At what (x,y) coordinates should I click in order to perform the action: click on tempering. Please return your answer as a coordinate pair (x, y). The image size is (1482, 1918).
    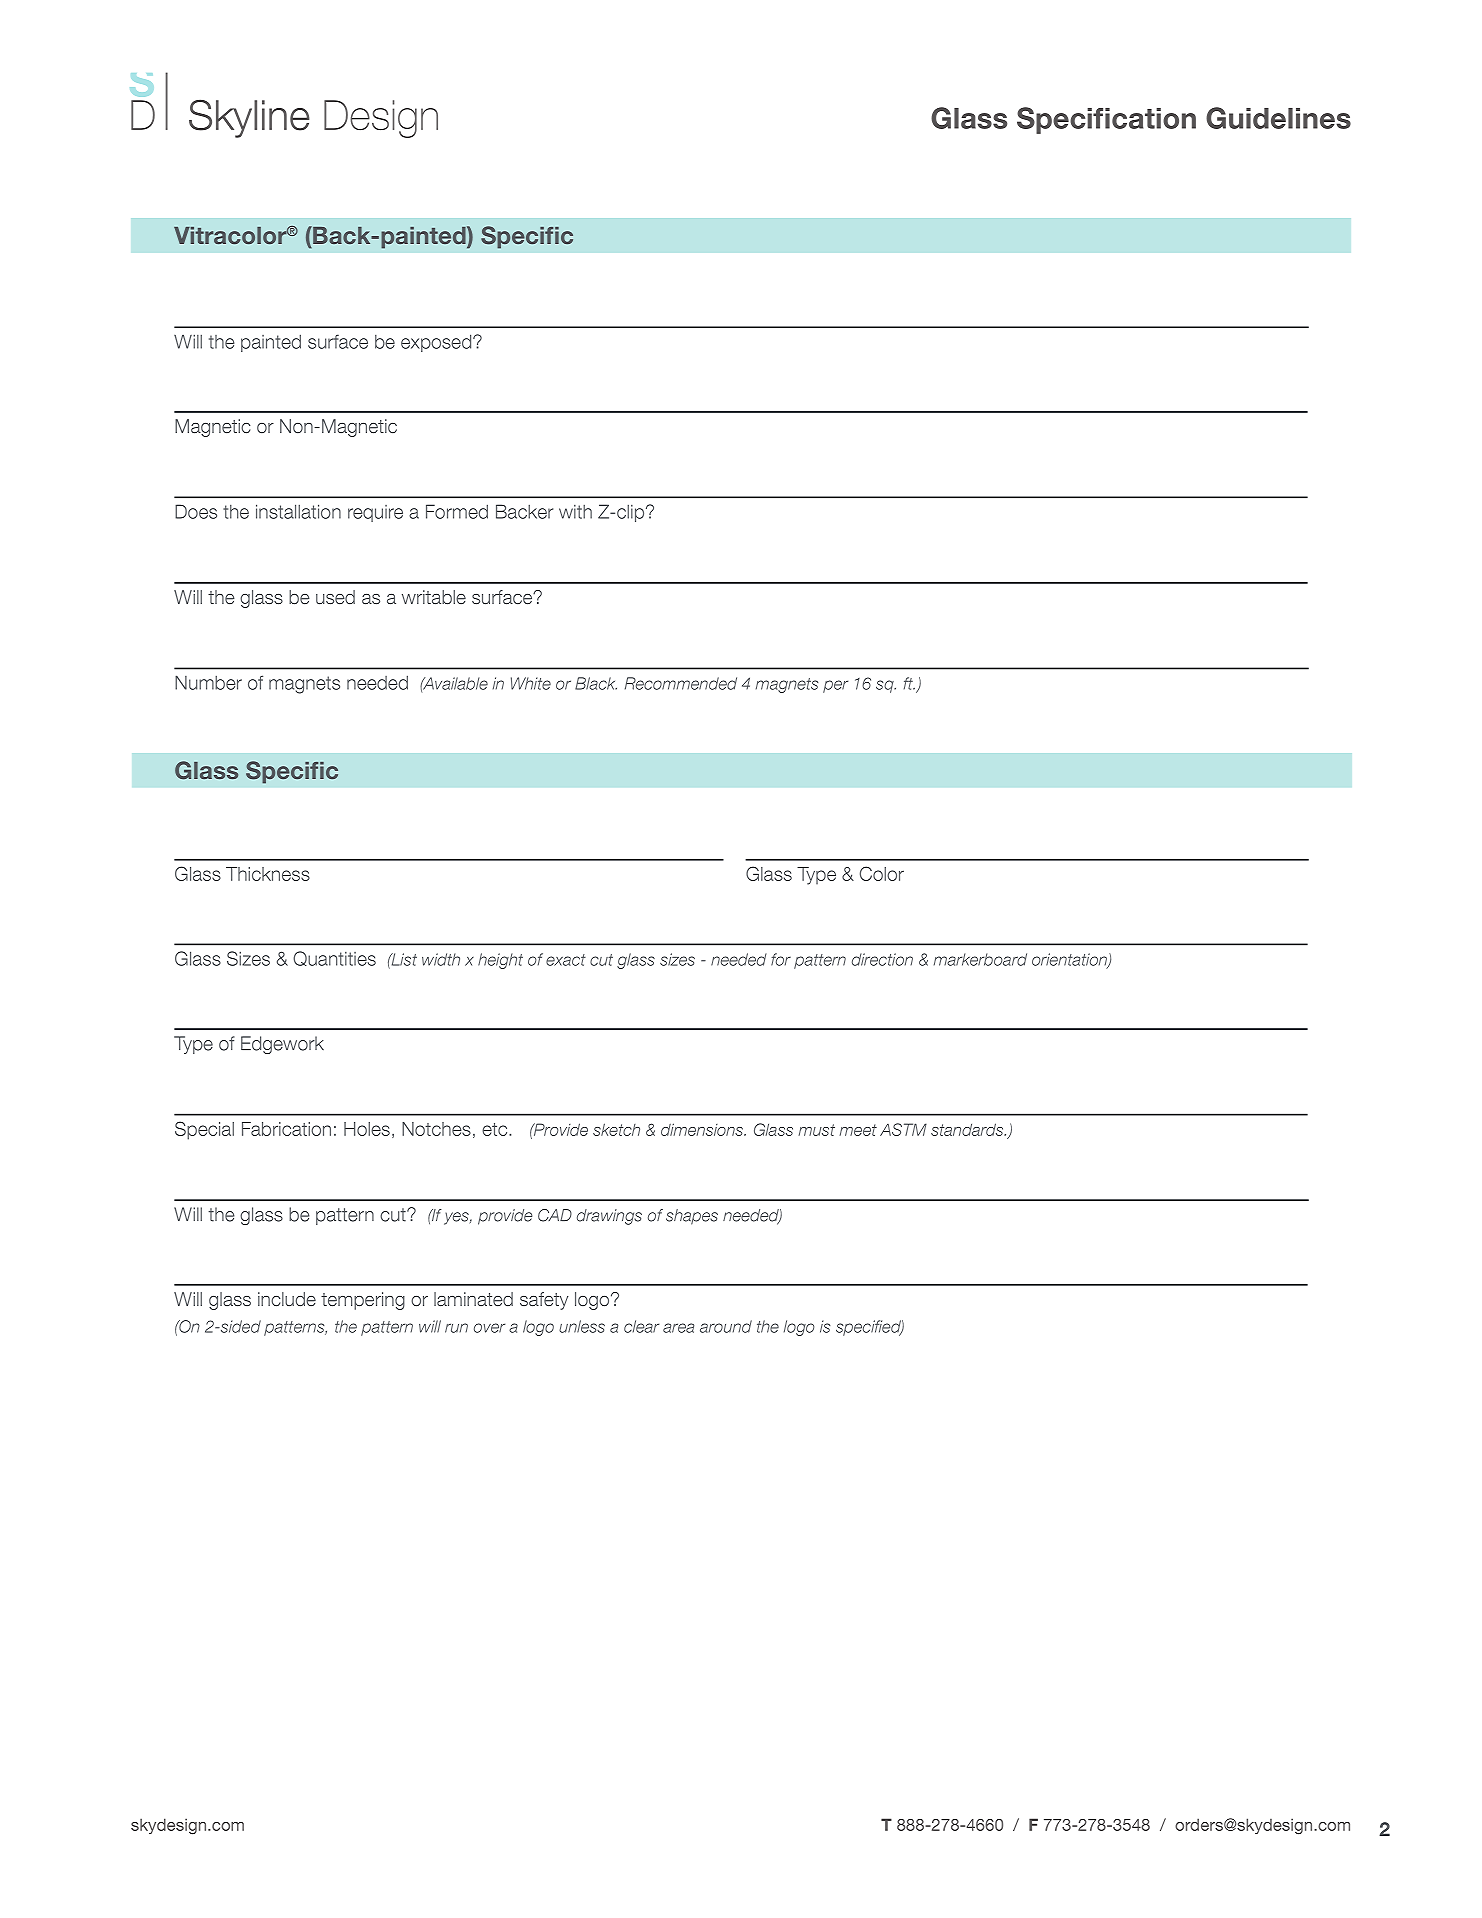
    Looking at the image, I should click on (363, 1301).
